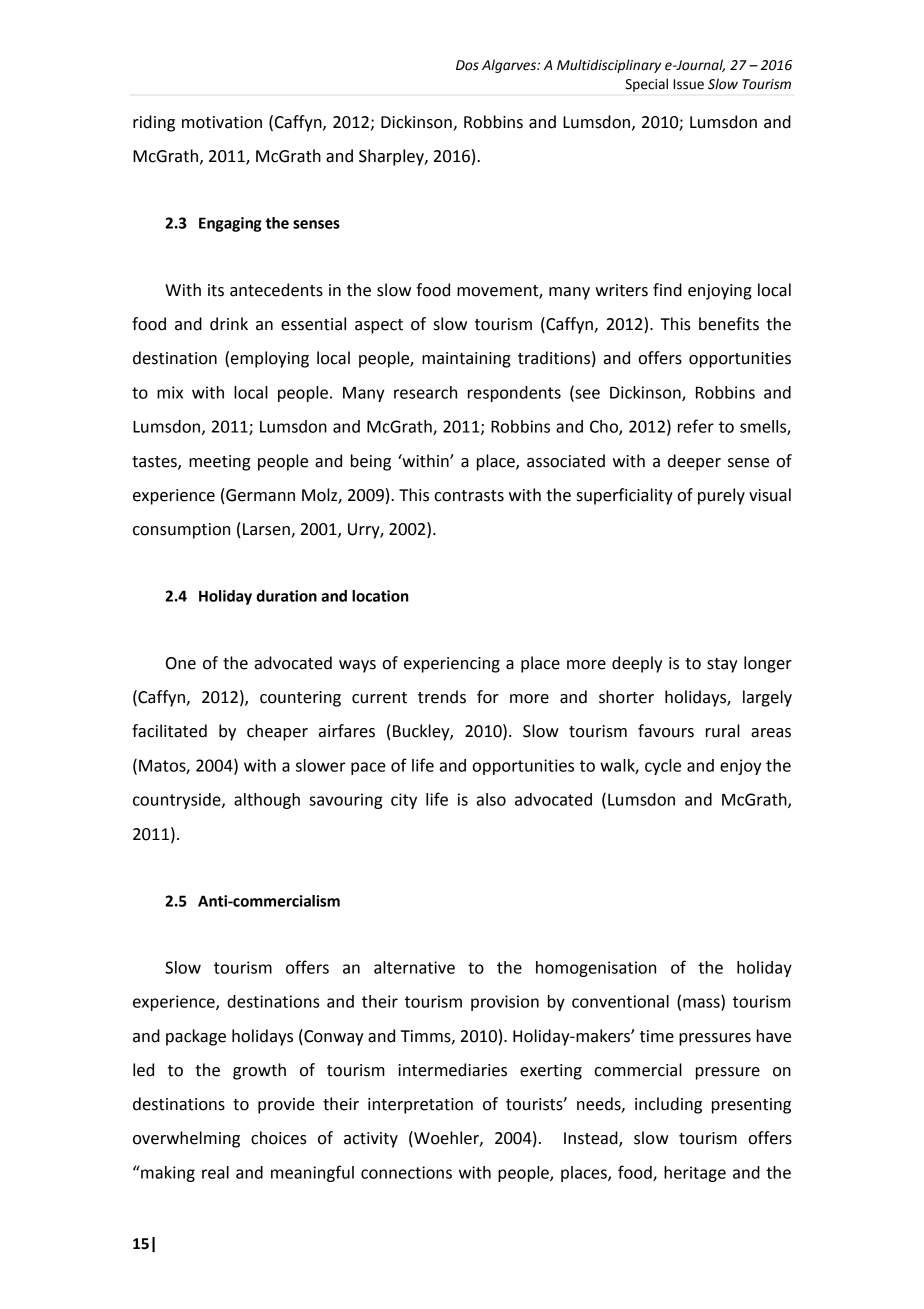 The width and height of the page is (924, 1309). I want to click on alternative, so click(414, 967).
